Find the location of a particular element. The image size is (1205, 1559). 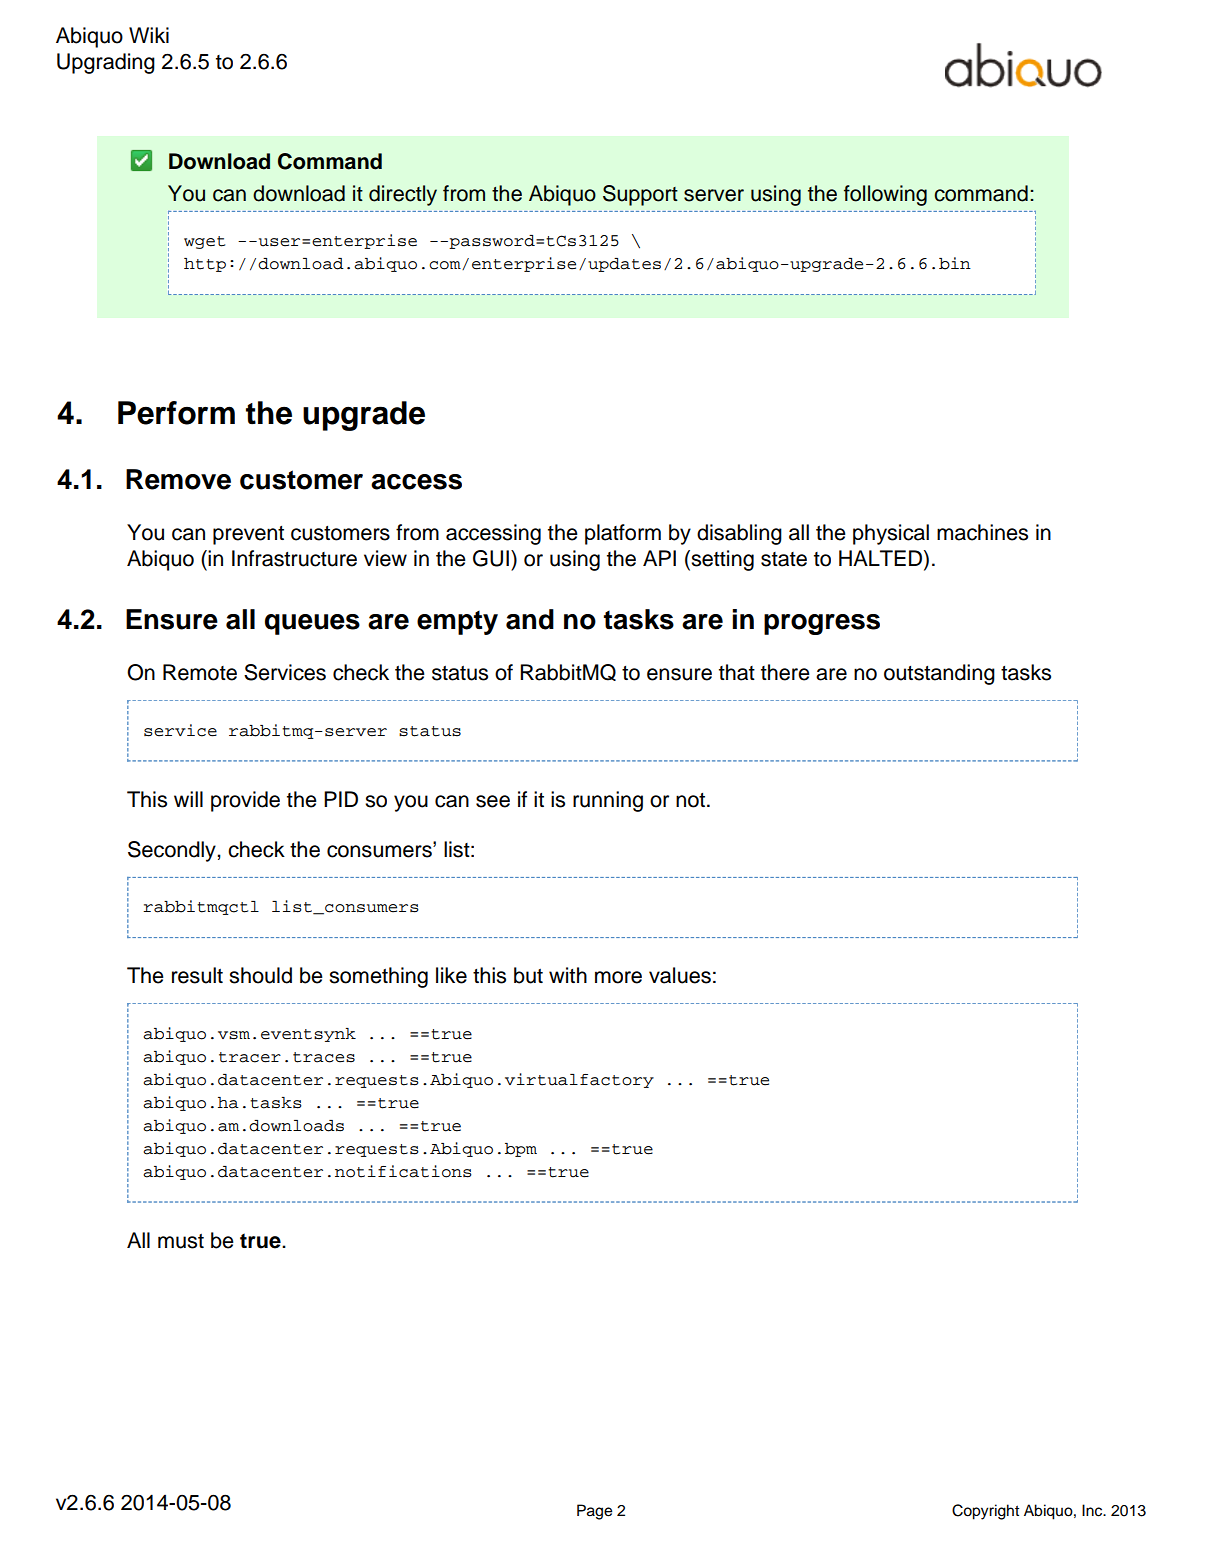

must is located at coordinates (181, 1241).
